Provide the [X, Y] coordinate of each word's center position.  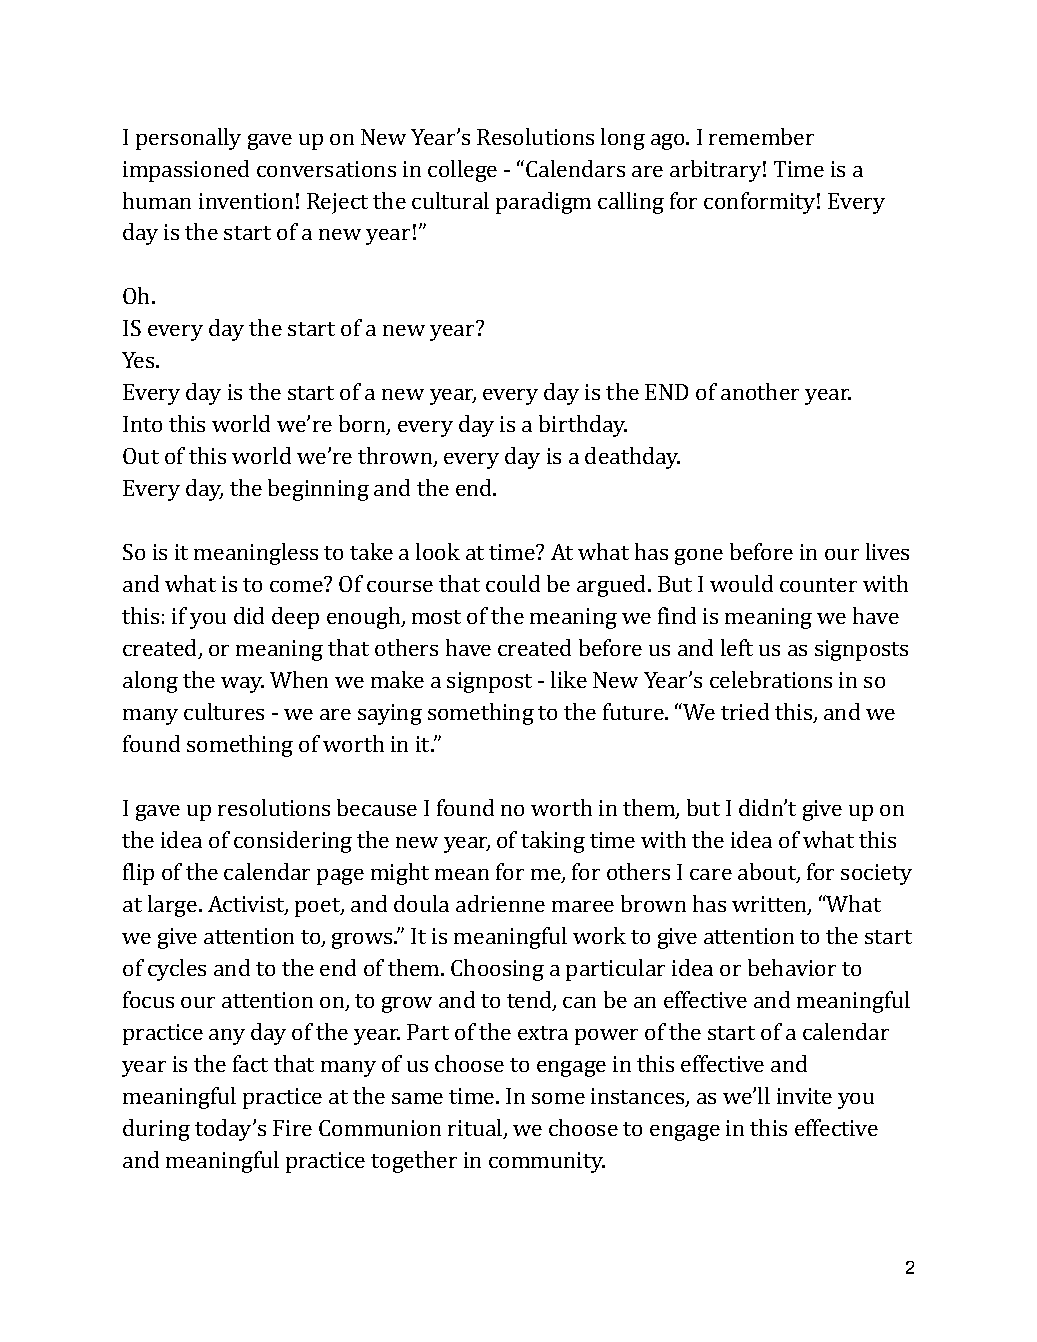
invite [804, 1096]
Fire [292, 1128]
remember [761, 136]
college [462, 171]
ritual [476, 1129]
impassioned [186, 171]
